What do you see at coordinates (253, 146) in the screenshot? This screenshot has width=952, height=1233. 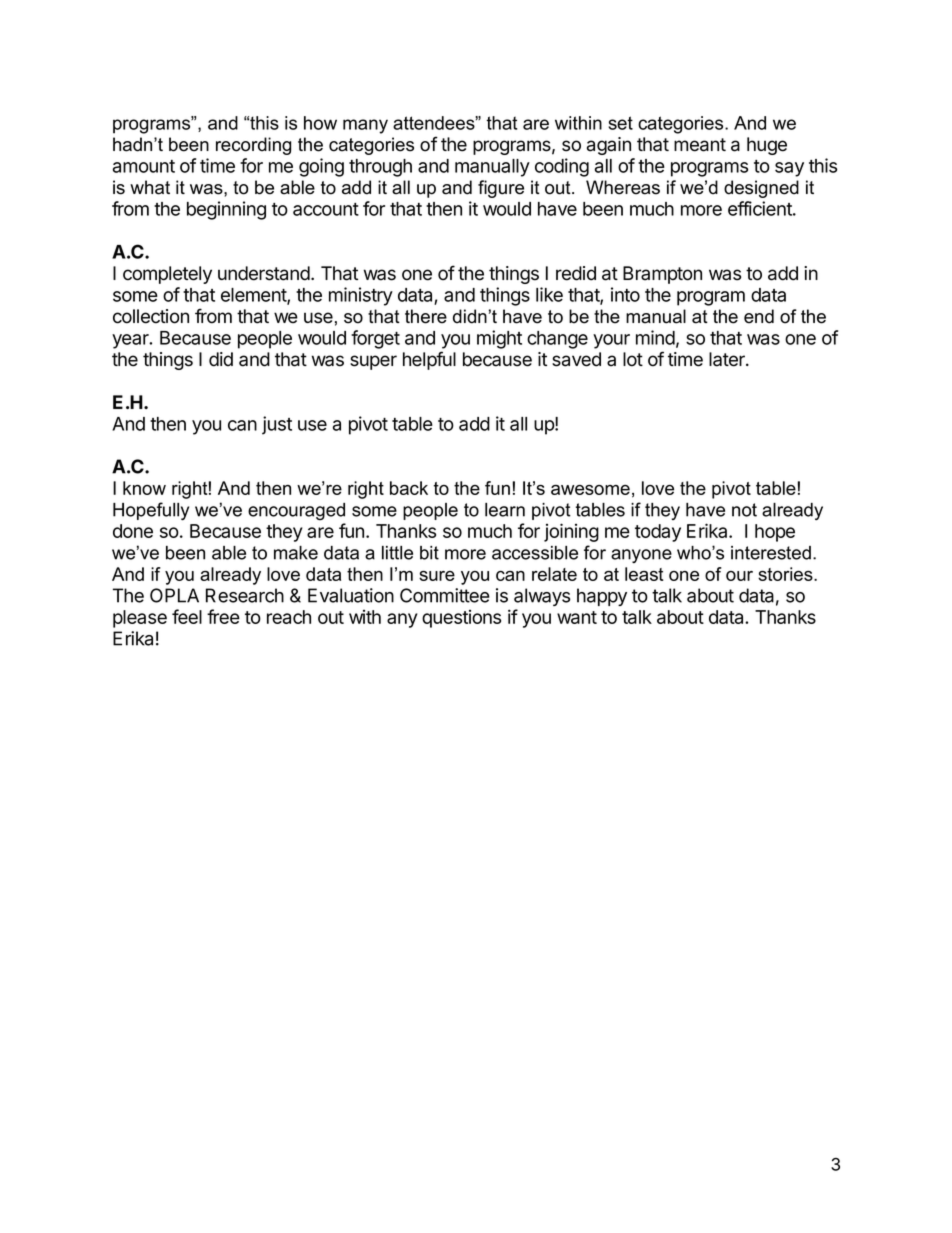 I see `recording` at bounding box center [253, 146].
